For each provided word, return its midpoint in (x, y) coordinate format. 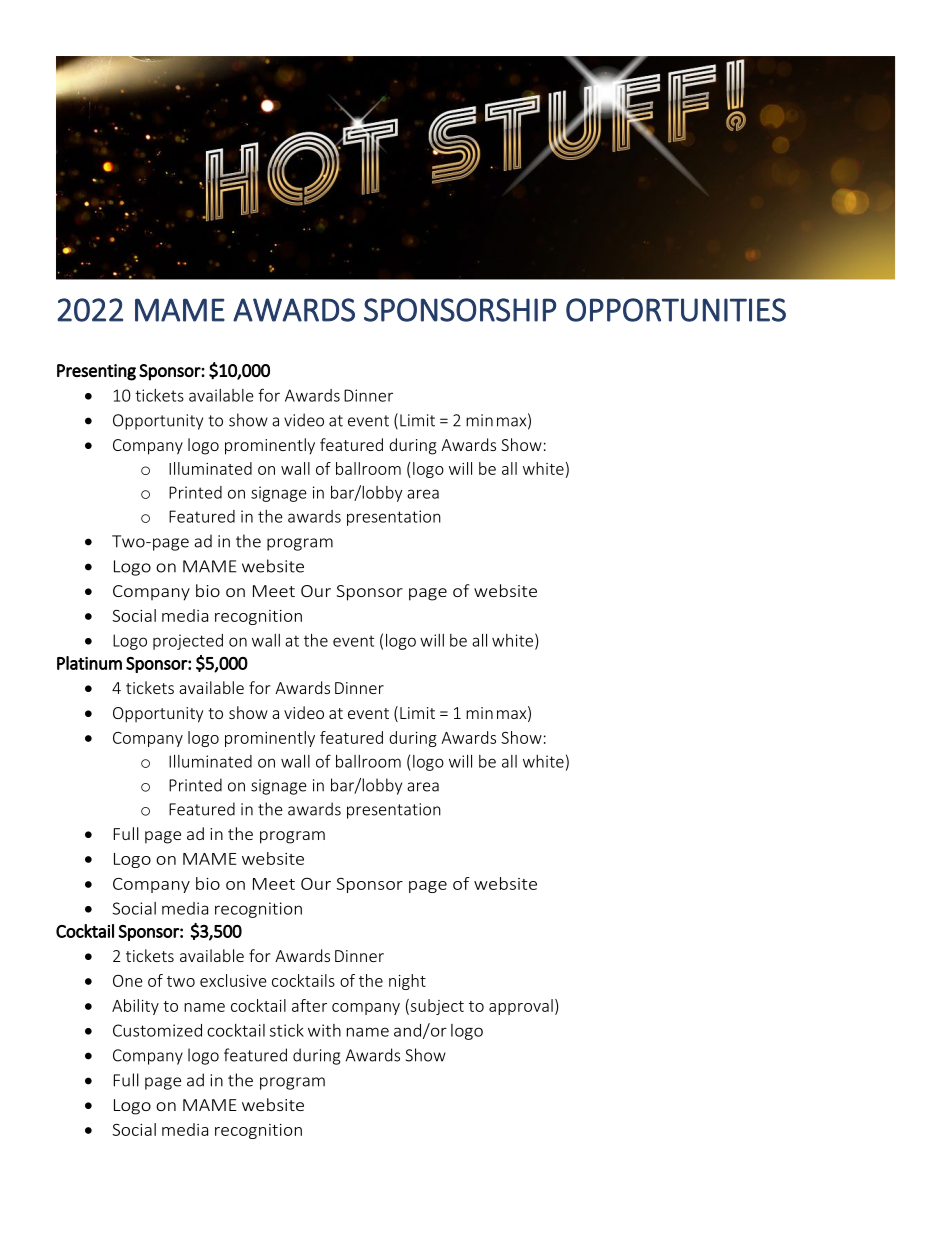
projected (188, 642)
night (407, 982)
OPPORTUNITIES (676, 310)
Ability (135, 1007)
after (309, 1005)
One (128, 981)
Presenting (96, 372)
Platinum (89, 663)
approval (521, 1007)
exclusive (233, 980)
